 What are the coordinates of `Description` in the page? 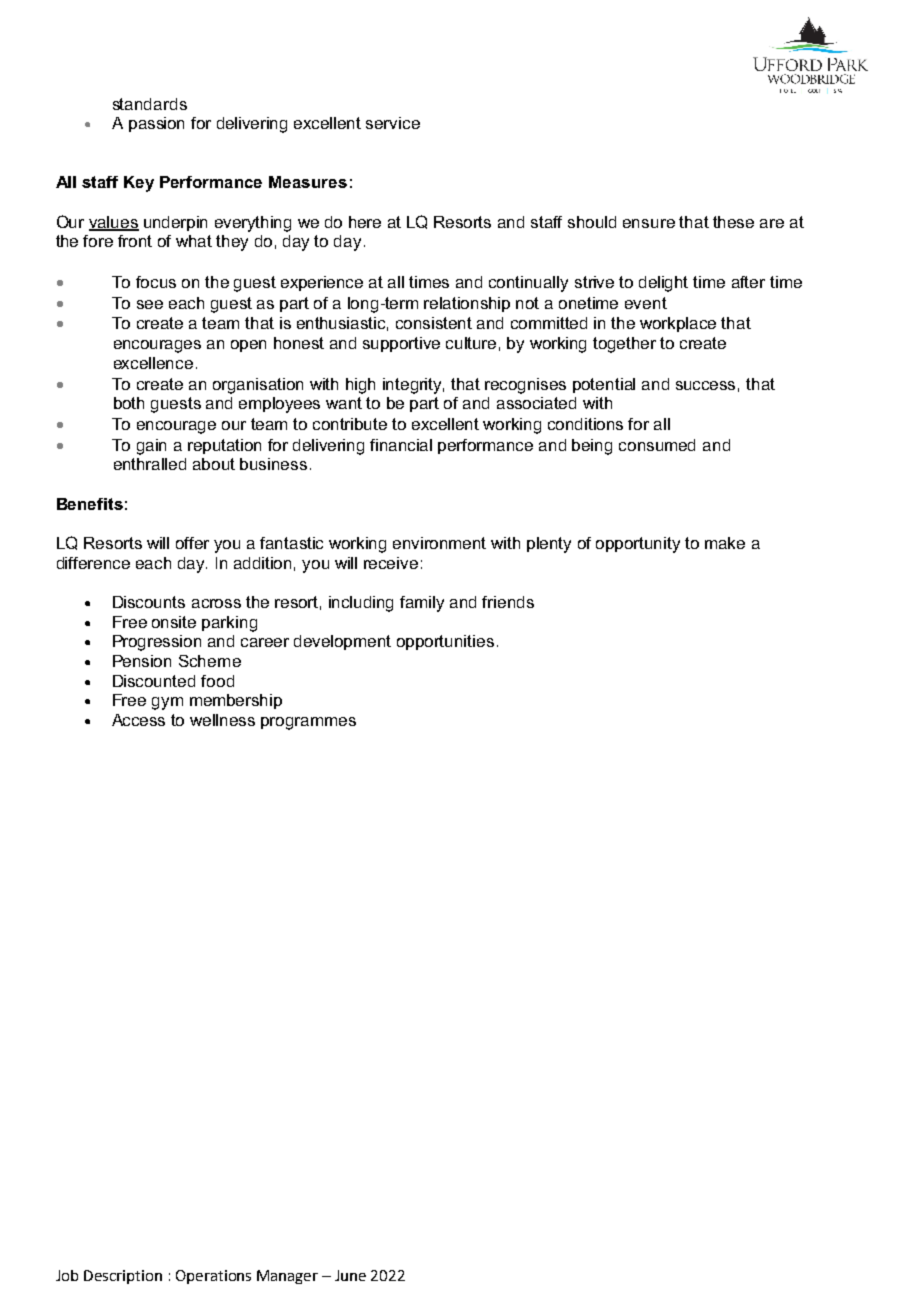 It's located at (123, 1277).
